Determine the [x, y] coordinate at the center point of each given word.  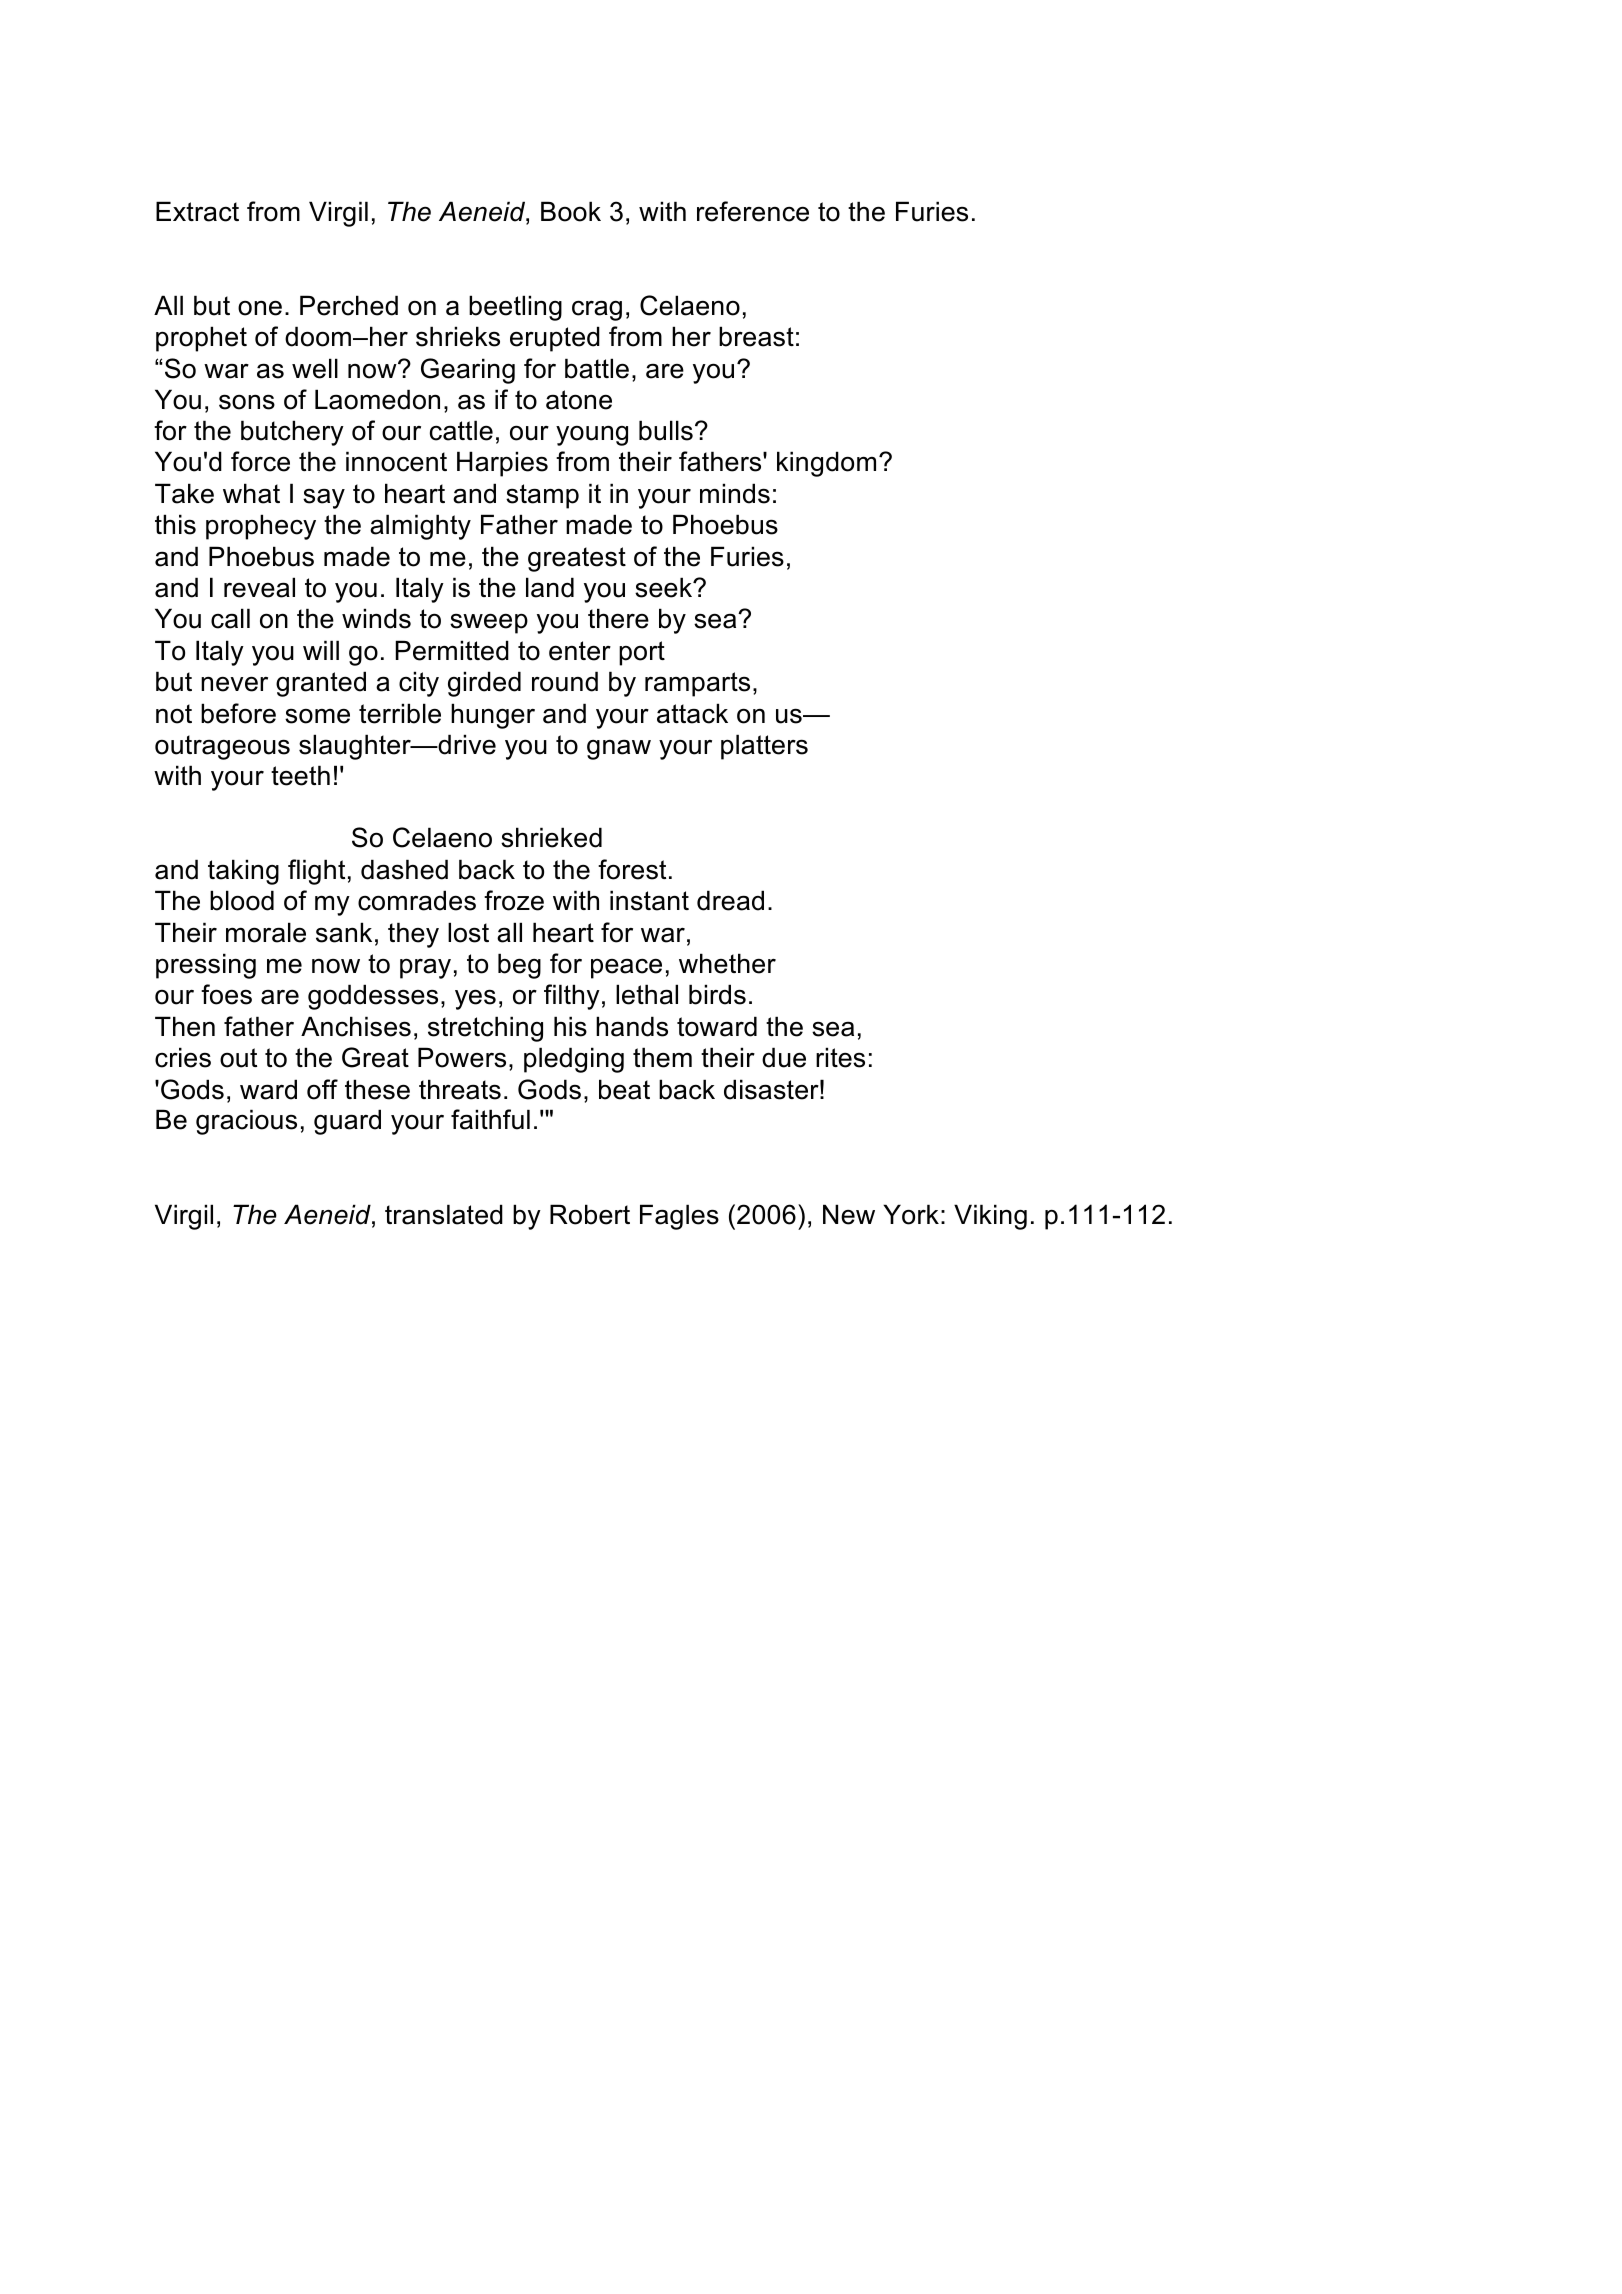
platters [764, 747]
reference [753, 211]
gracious [246, 1122]
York [911, 1214]
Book [571, 211]
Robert [590, 1214]
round [565, 681]
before [238, 713]
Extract [197, 211]
